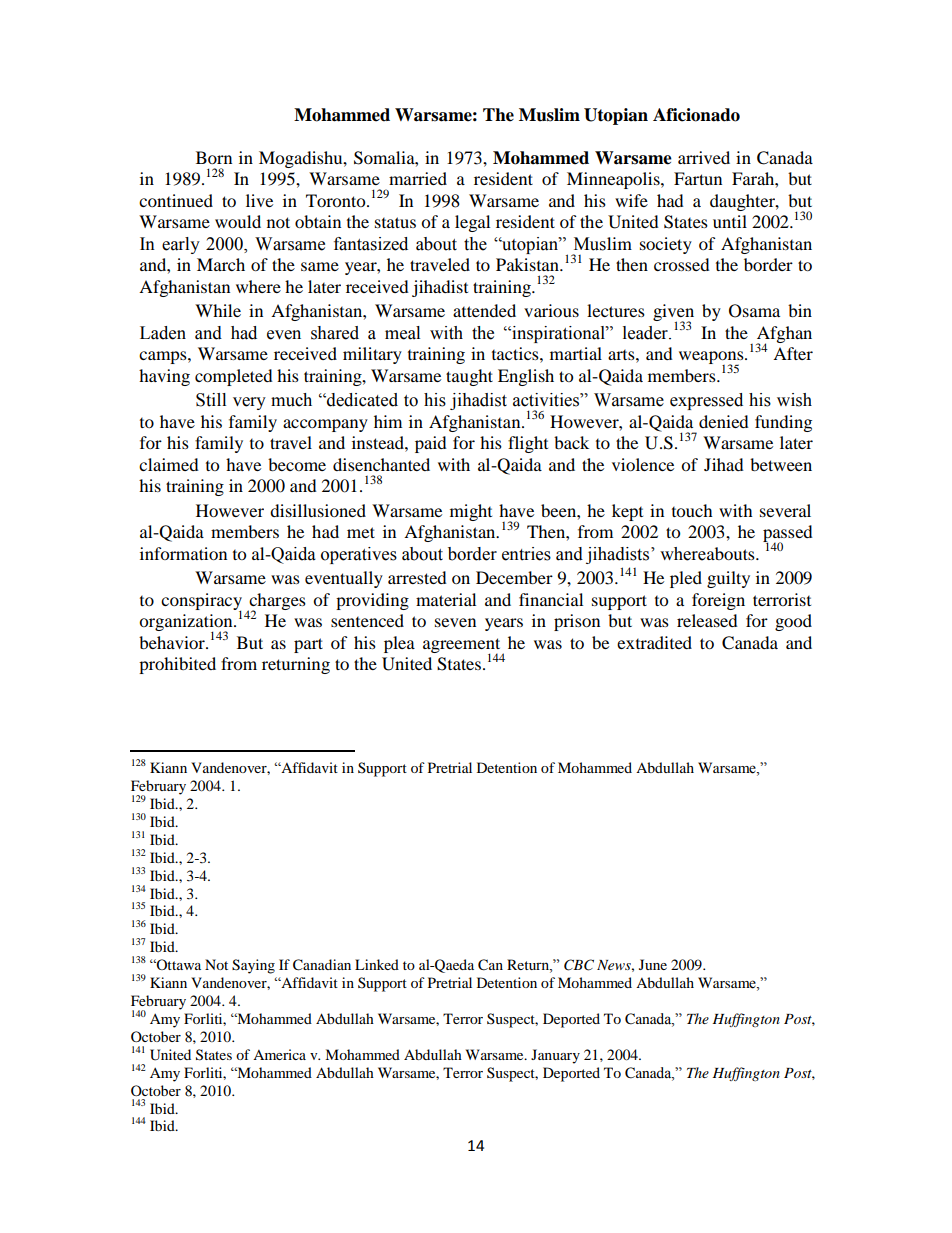  Describe the element at coordinates (418, 178) in the image. I see `married` at that location.
